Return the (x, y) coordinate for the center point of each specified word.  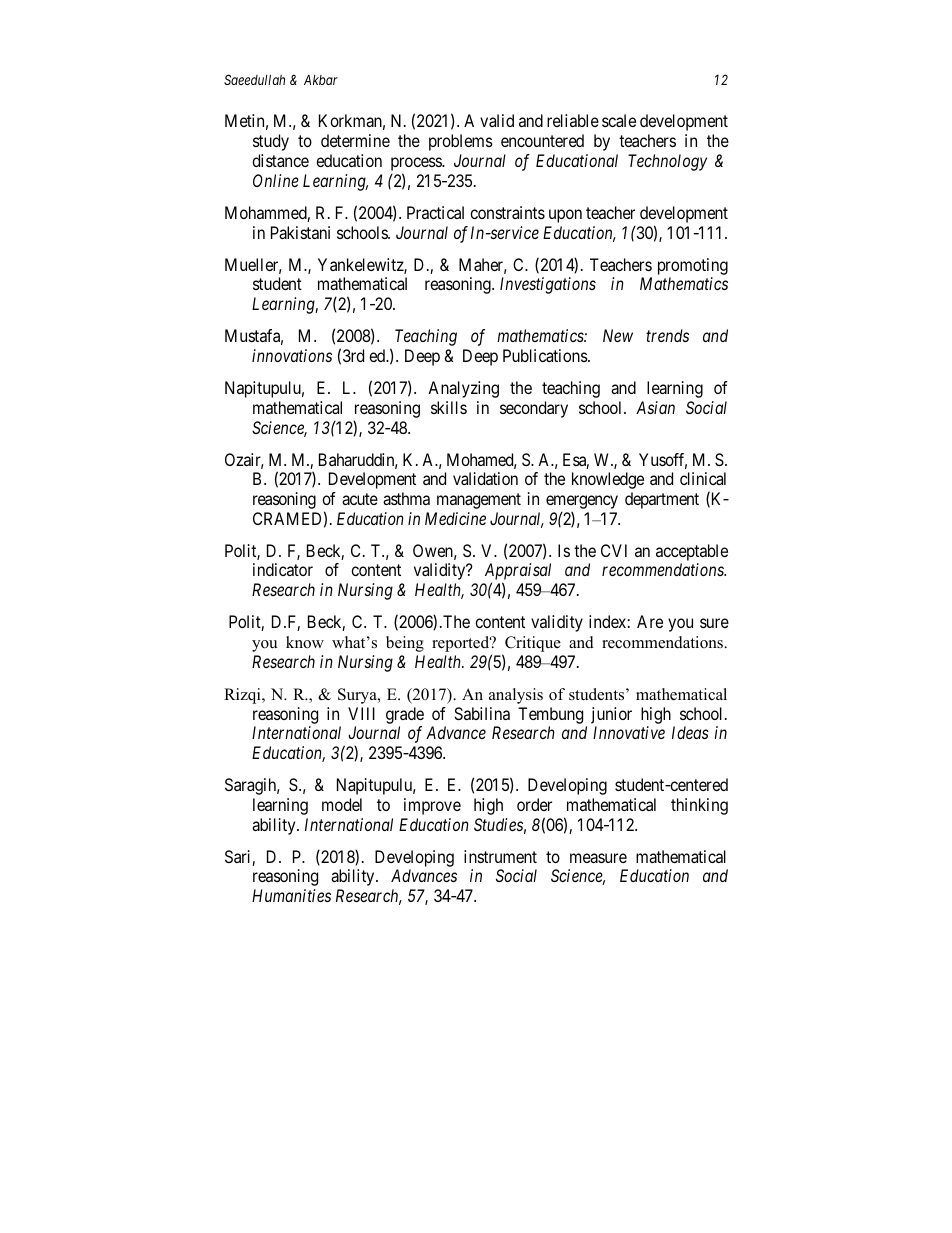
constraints (507, 212)
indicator (283, 569)
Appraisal (518, 573)
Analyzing (463, 389)
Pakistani (300, 232)
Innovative (629, 732)
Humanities (291, 895)
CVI (614, 550)
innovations (292, 355)
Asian (655, 407)
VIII (361, 713)
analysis (516, 696)
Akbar (321, 80)
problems (461, 142)
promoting (693, 266)
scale (619, 120)
